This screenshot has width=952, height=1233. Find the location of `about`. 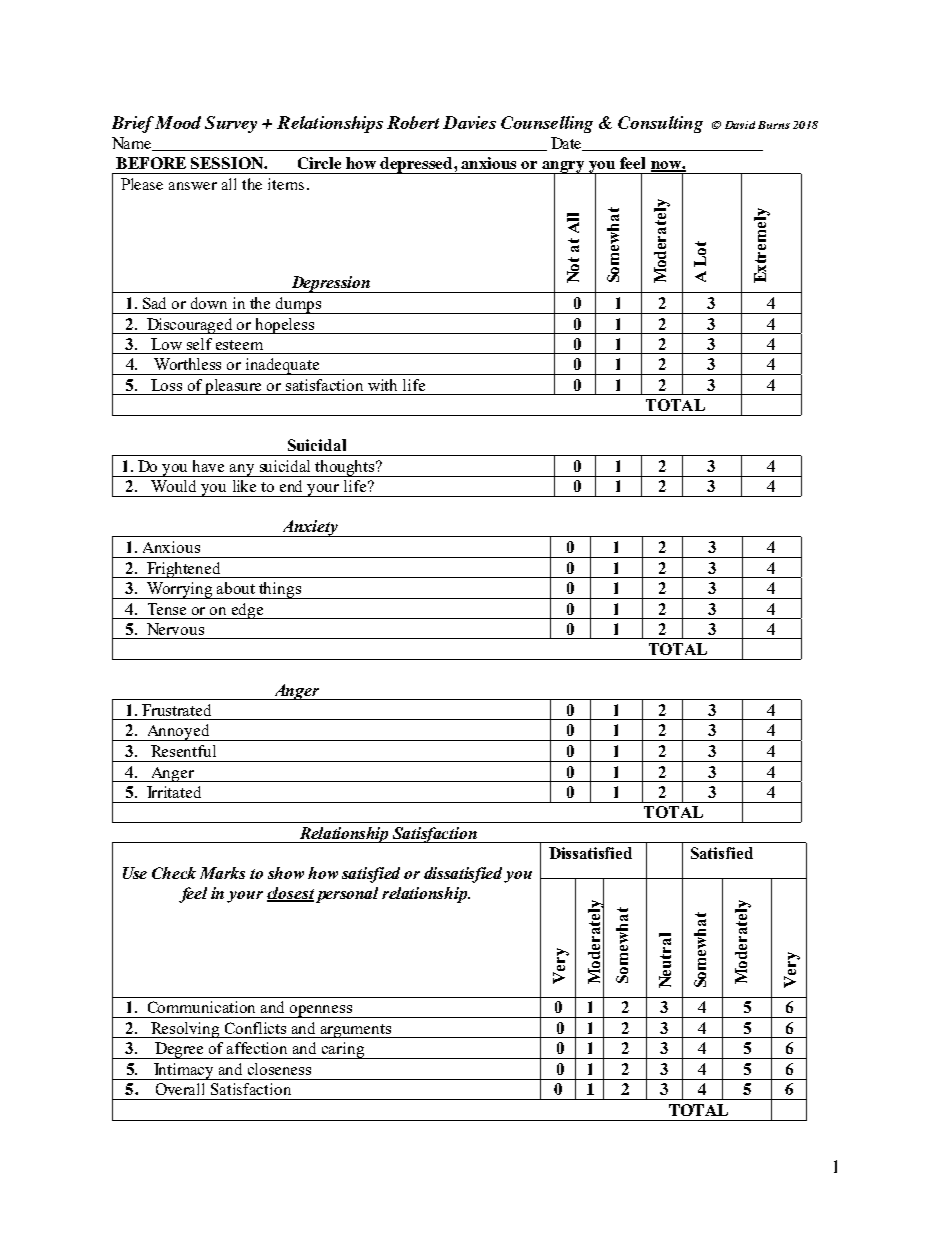

about is located at coordinates (236, 588).
